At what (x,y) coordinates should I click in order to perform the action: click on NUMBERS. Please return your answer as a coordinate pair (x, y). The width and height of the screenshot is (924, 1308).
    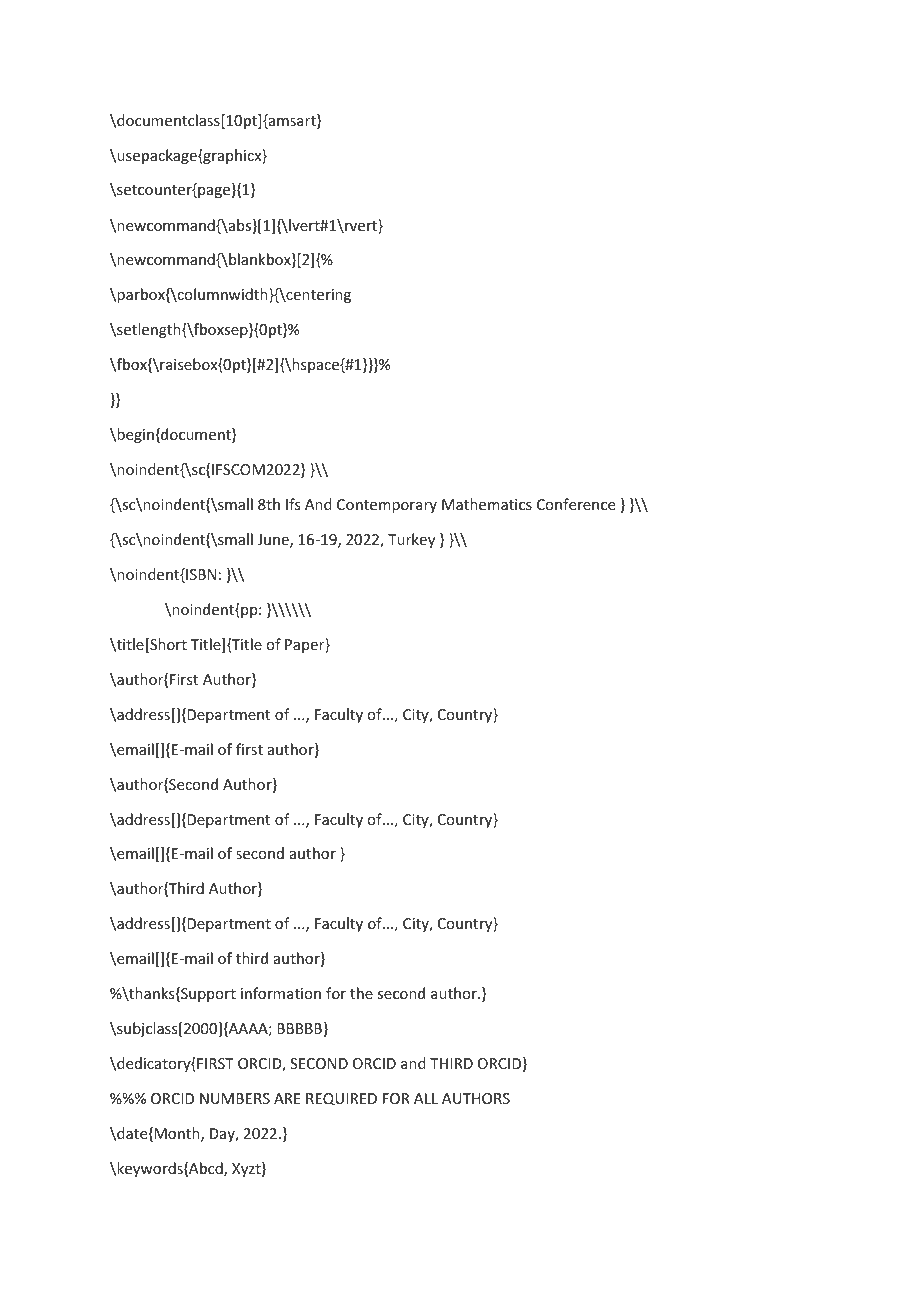
    Looking at the image, I should click on (235, 1098).
